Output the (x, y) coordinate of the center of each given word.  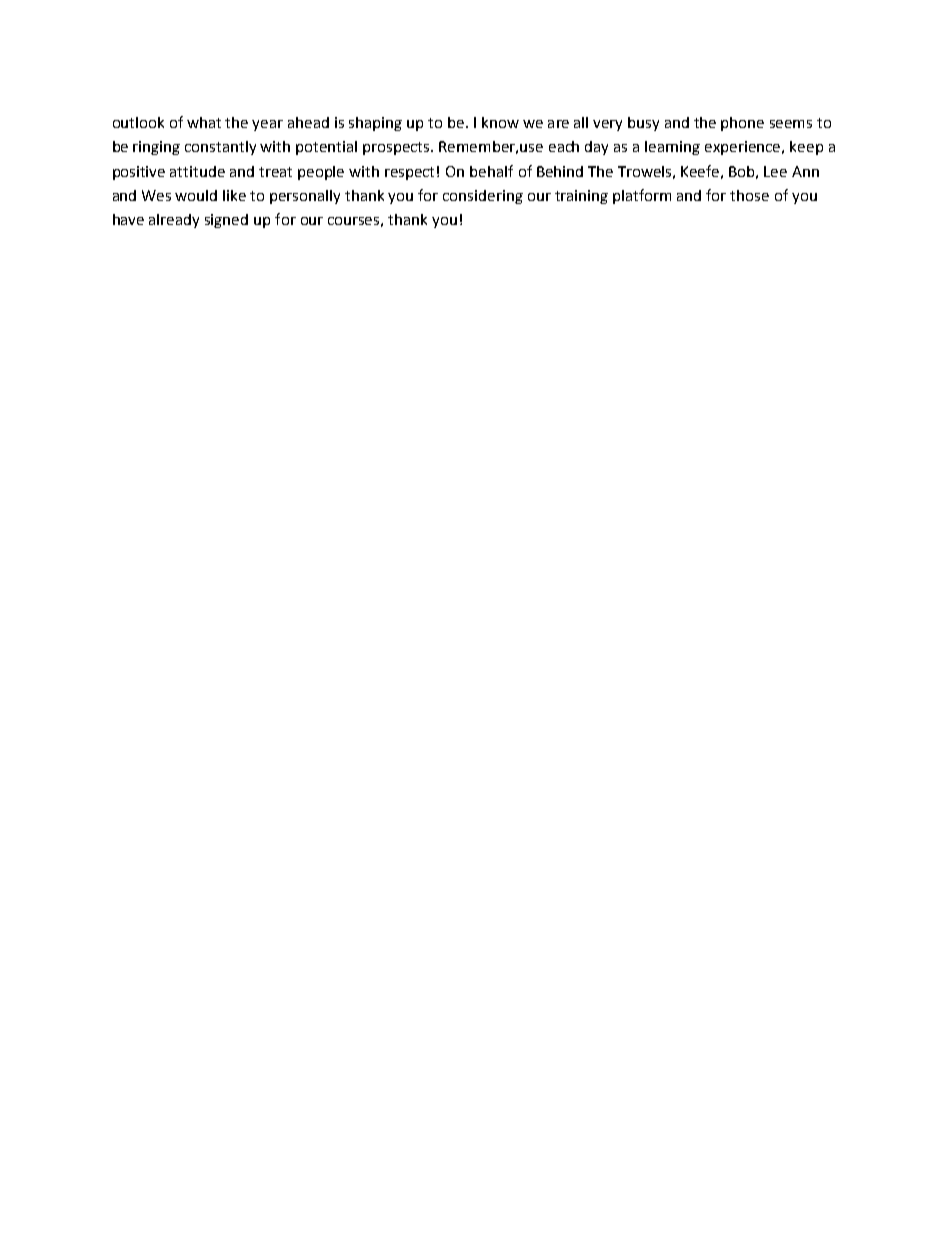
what (204, 122)
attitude (197, 171)
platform (642, 196)
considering (483, 197)
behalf (491, 171)
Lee (775, 171)
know (500, 122)
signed (226, 221)
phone (742, 124)
